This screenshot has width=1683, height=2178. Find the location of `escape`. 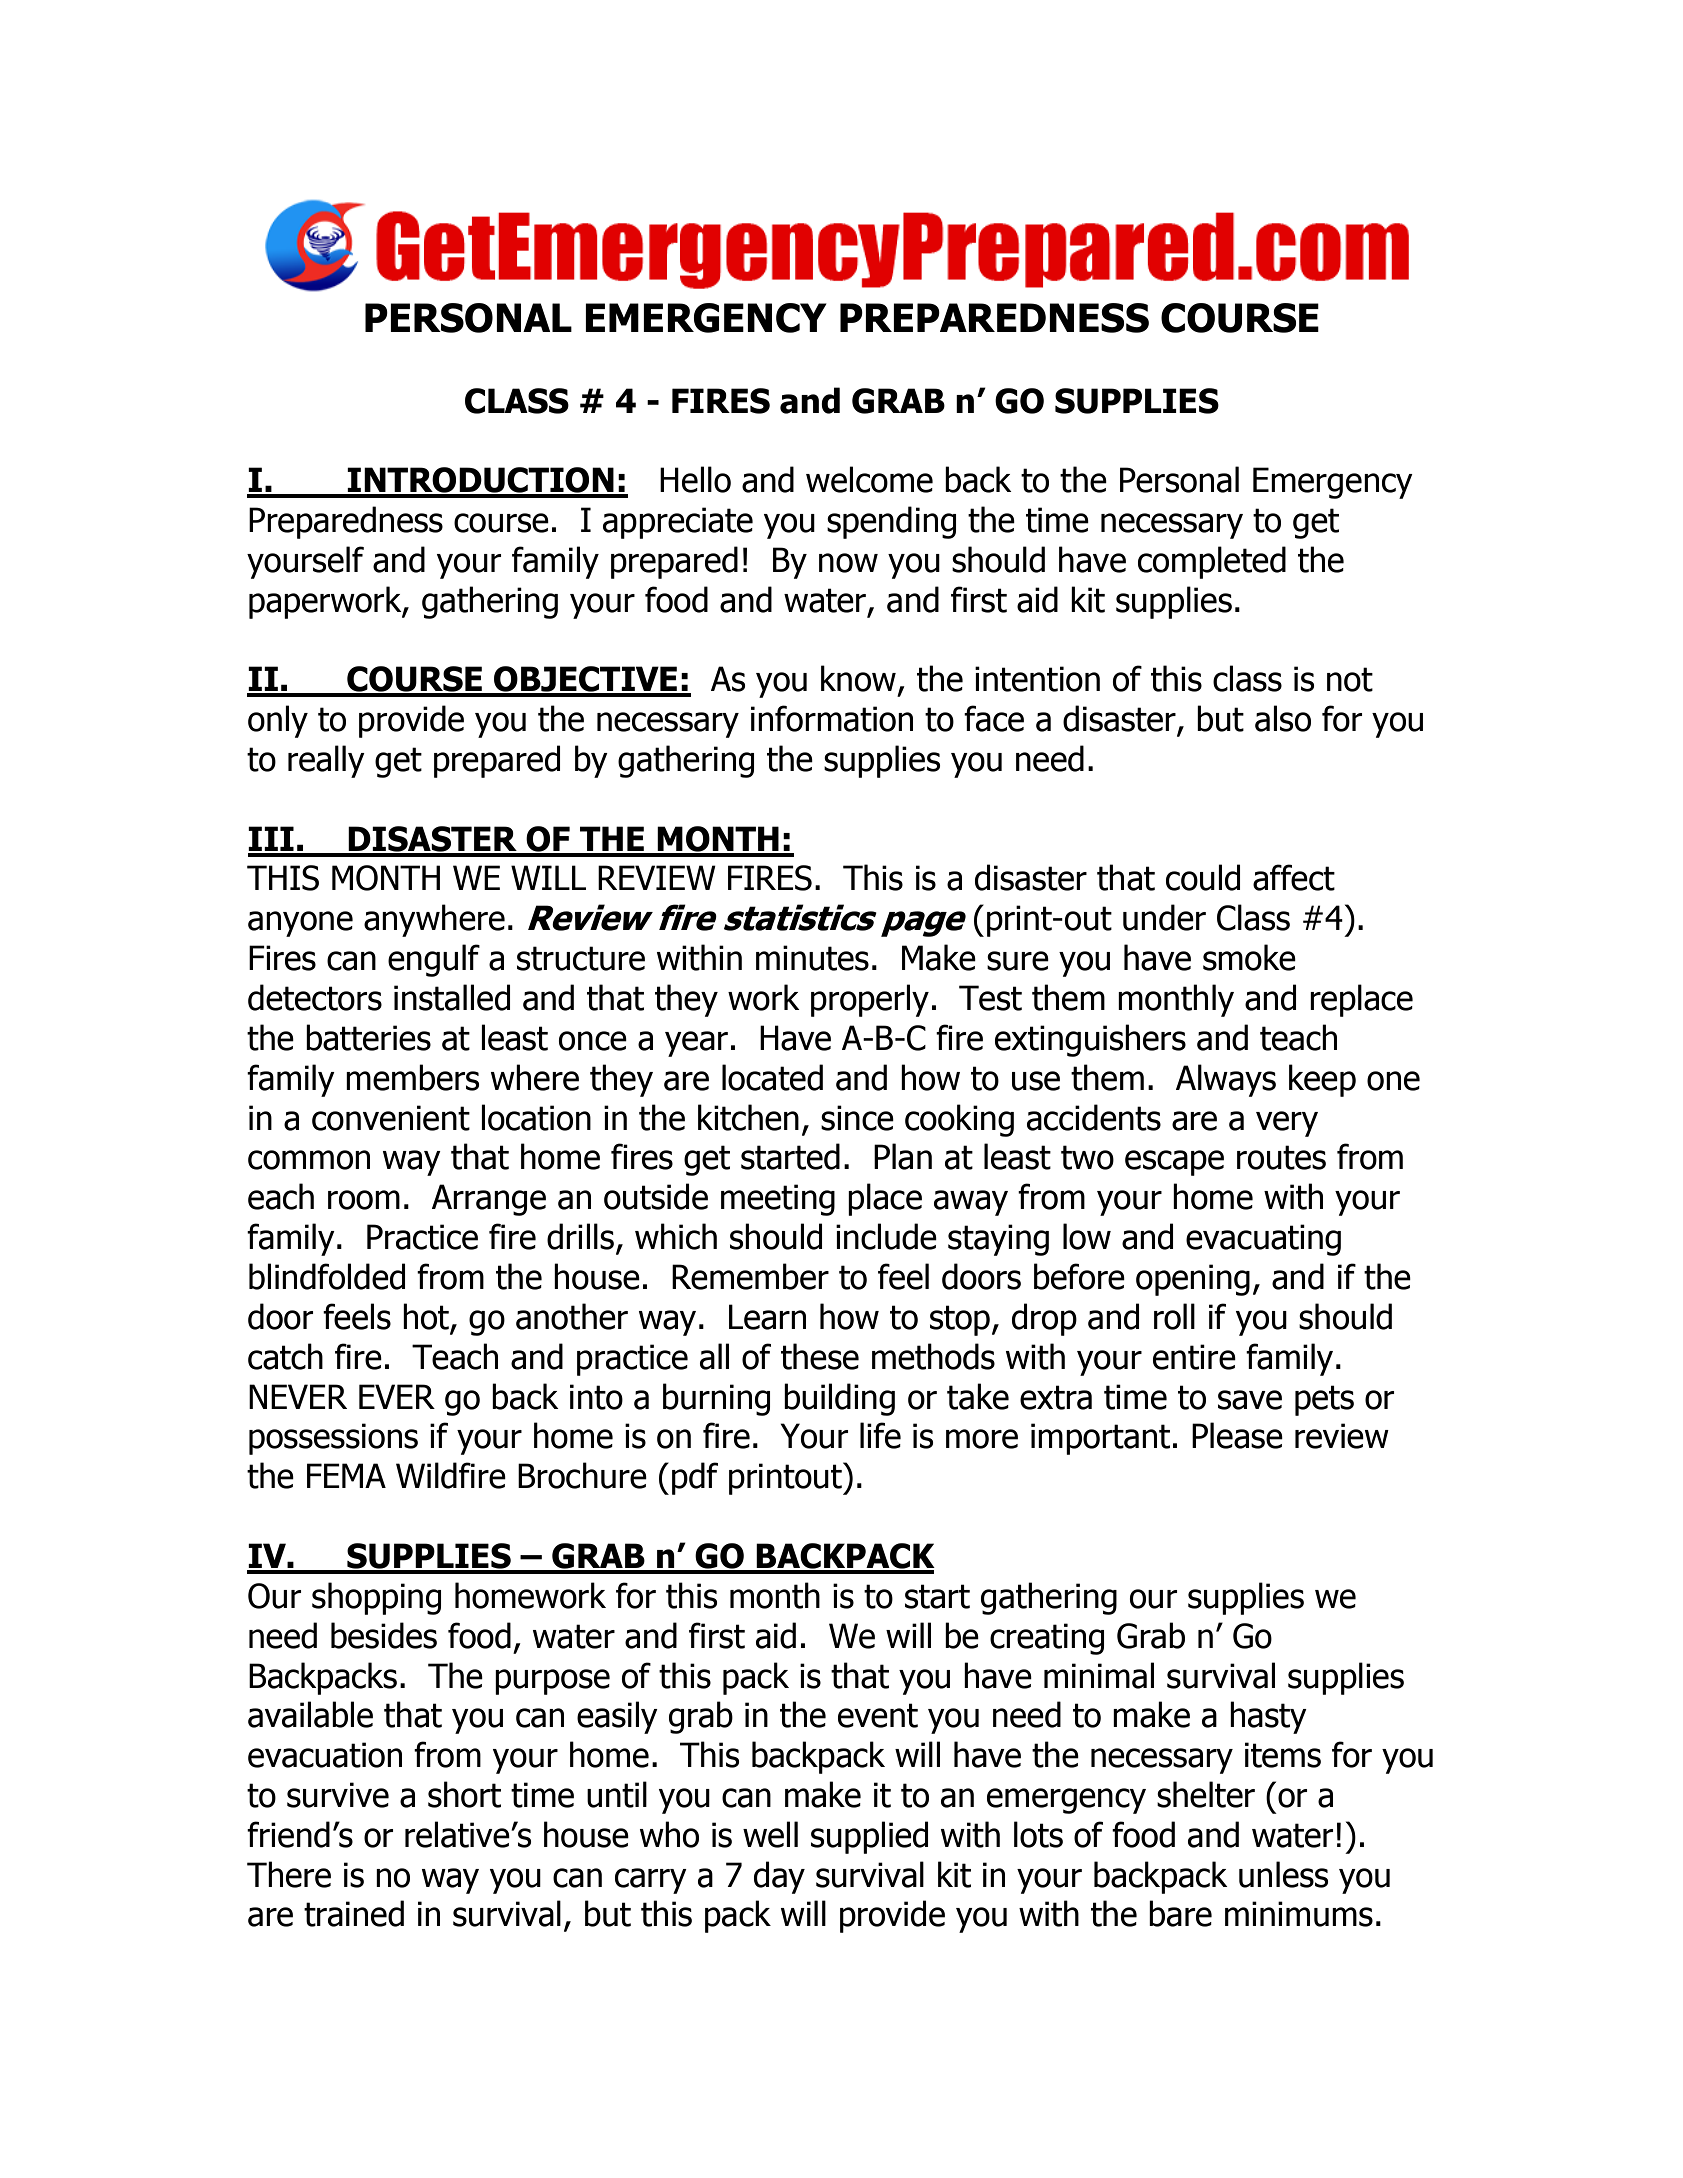

escape is located at coordinates (1174, 1163).
